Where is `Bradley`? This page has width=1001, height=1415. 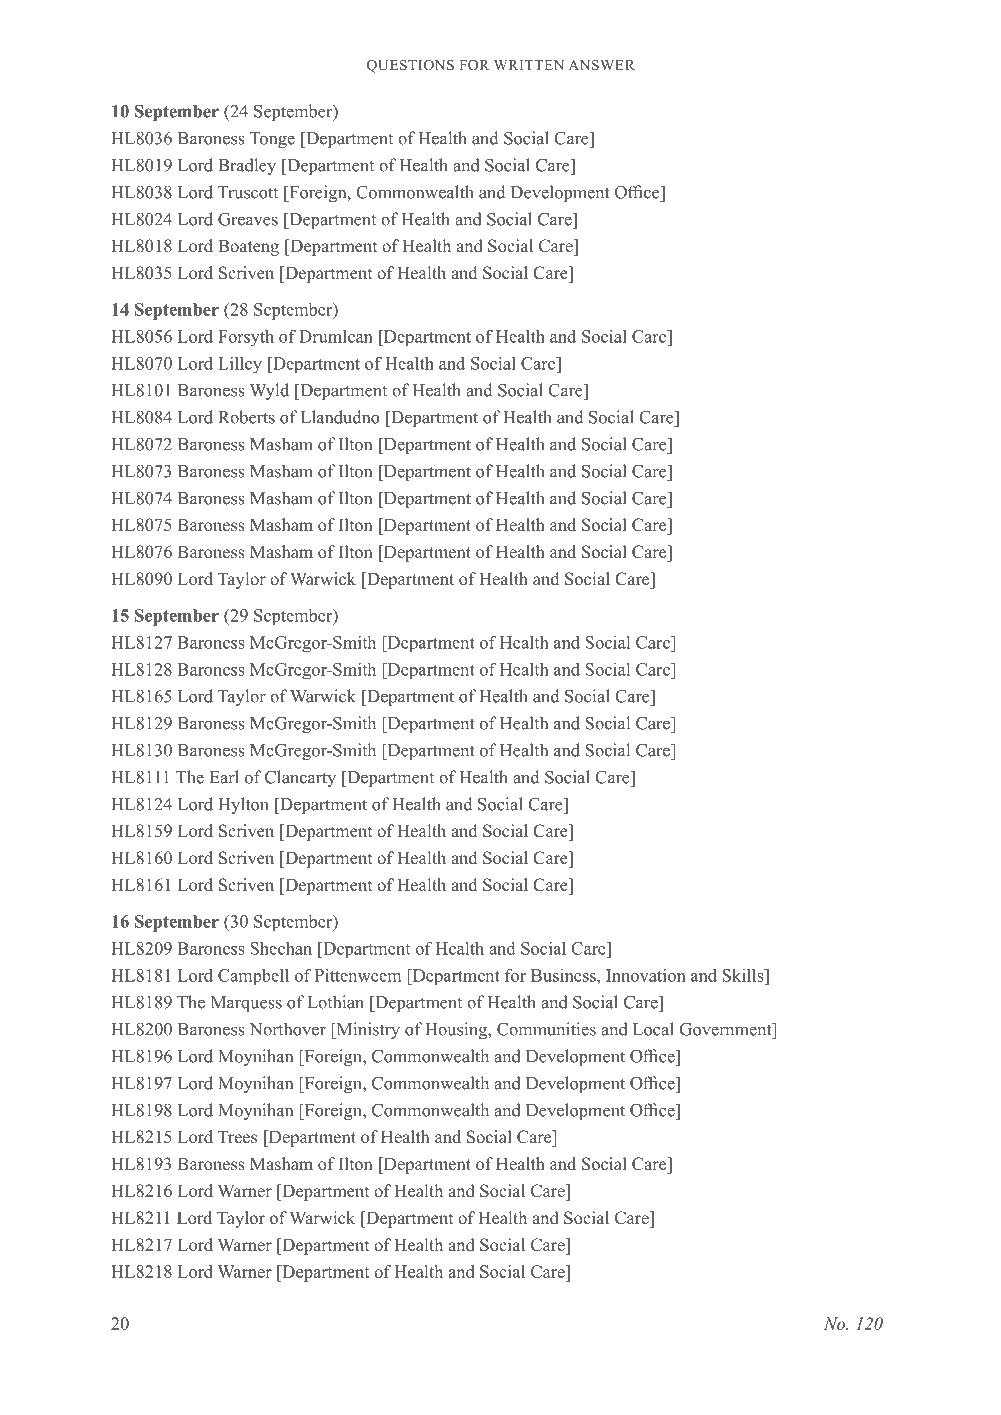
Bradley is located at coordinates (247, 166).
